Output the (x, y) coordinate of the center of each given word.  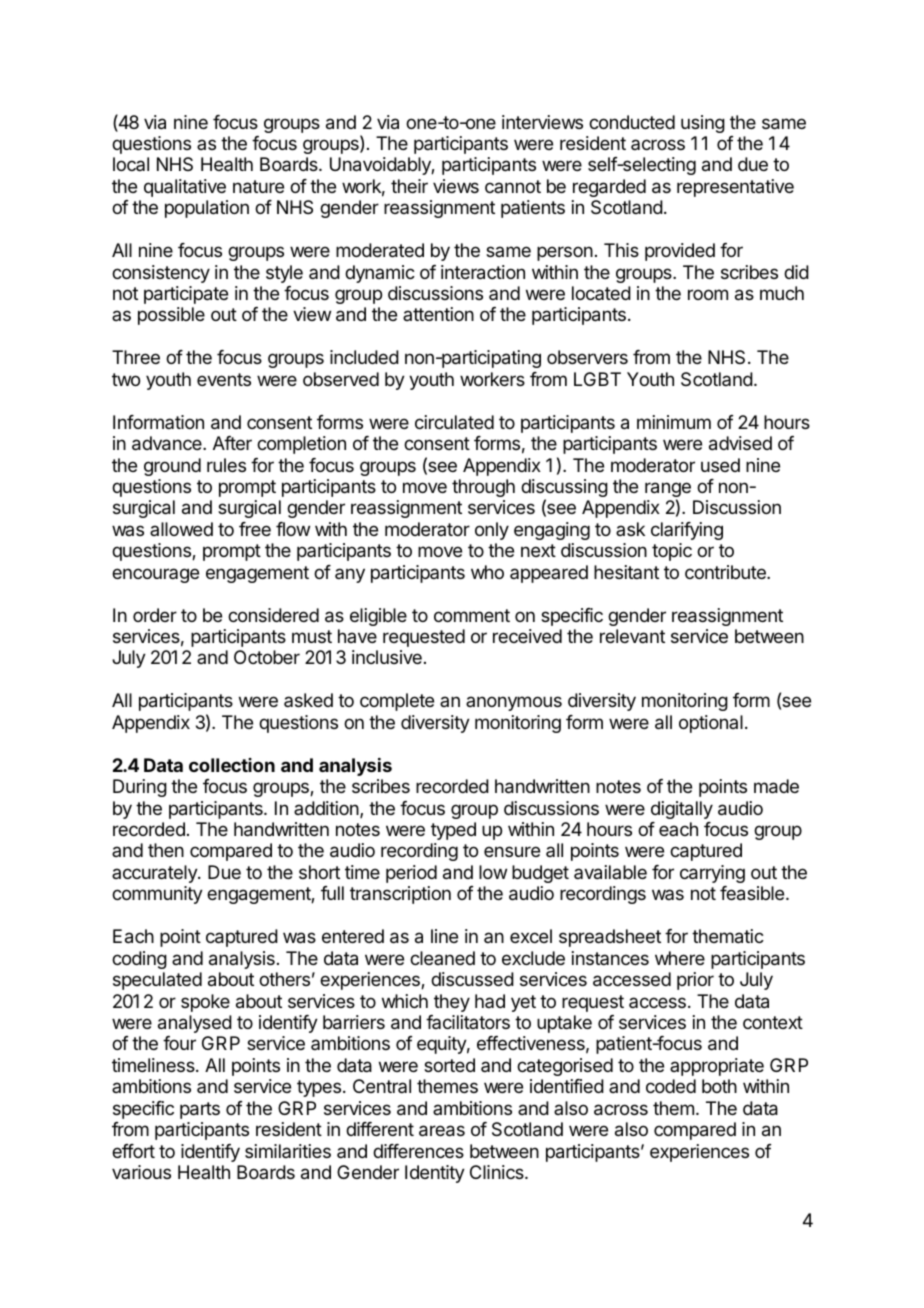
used (720, 465)
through (483, 488)
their (409, 186)
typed (453, 831)
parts (200, 1110)
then (166, 850)
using (703, 124)
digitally (682, 810)
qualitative (185, 188)
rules (226, 465)
